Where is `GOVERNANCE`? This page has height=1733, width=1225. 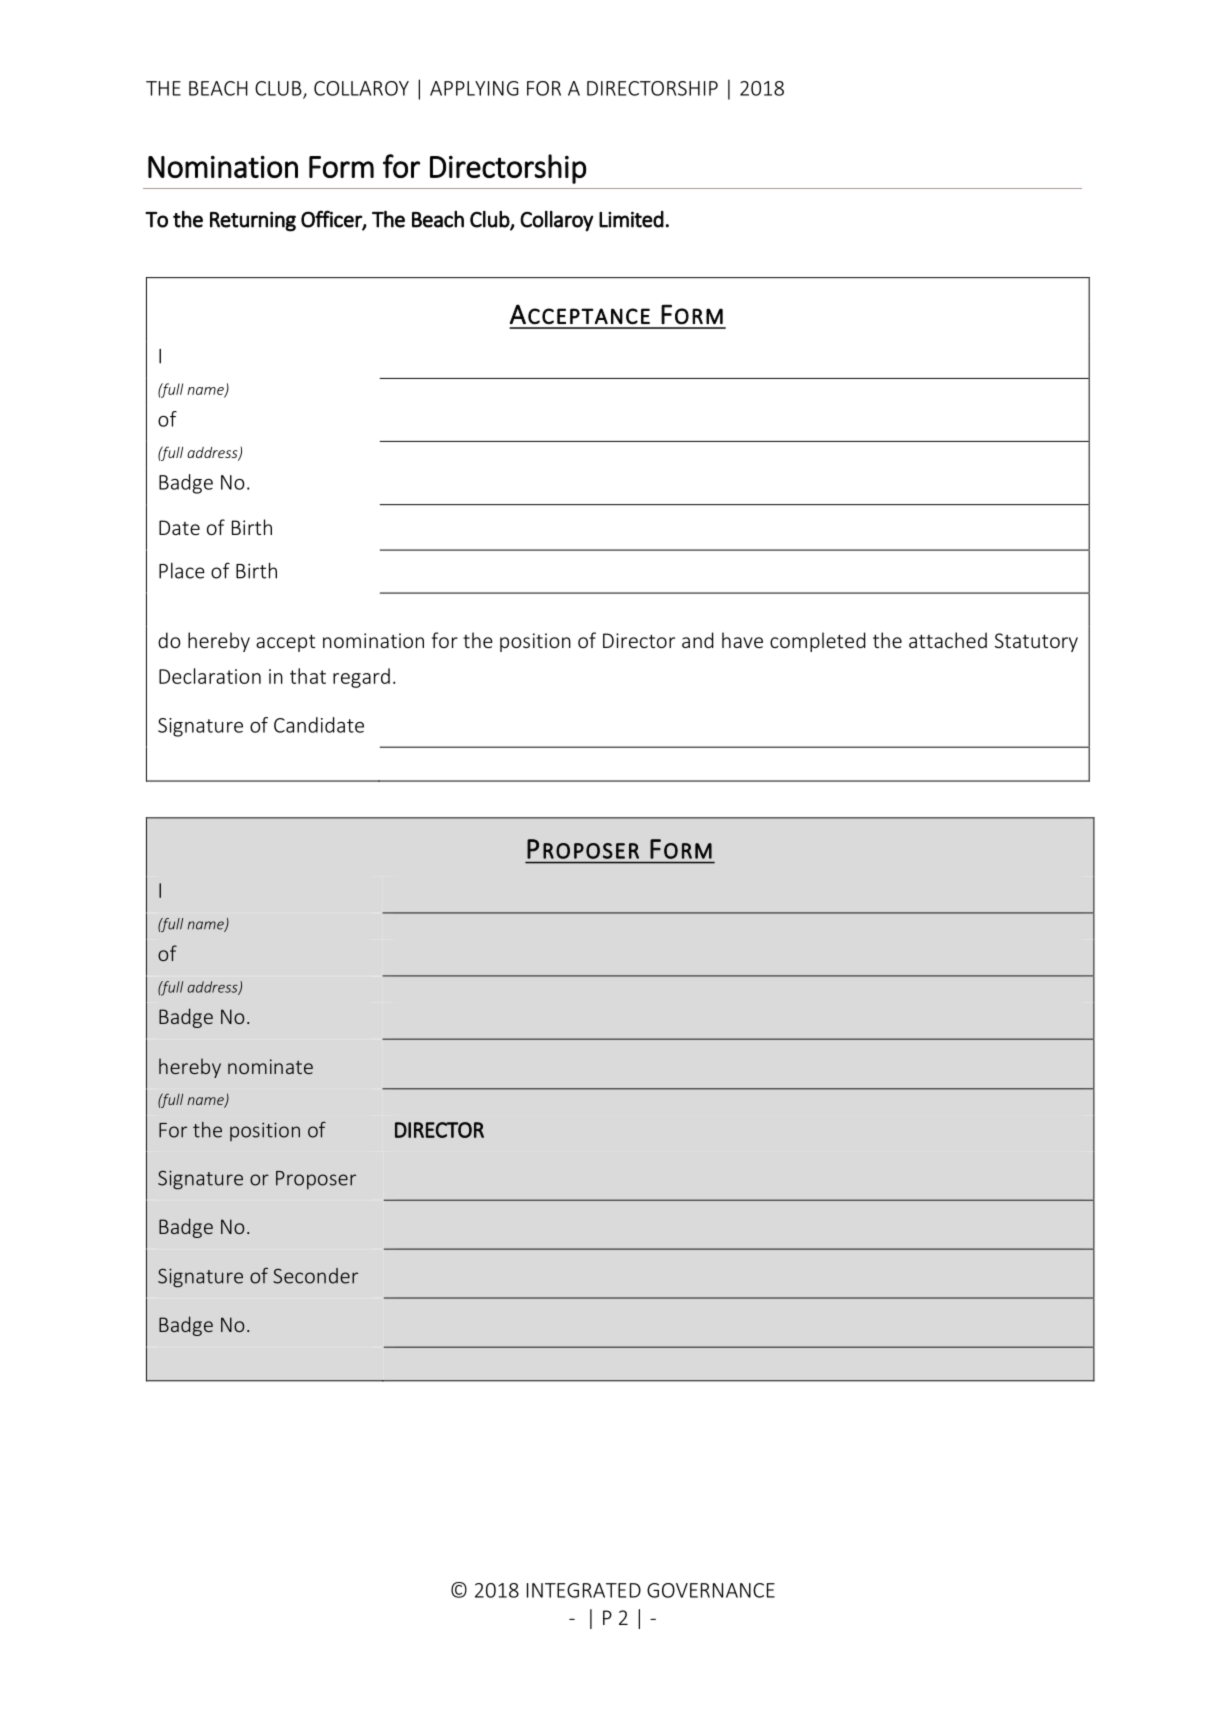
GOVERNANCE is located at coordinates (711, 1590).
